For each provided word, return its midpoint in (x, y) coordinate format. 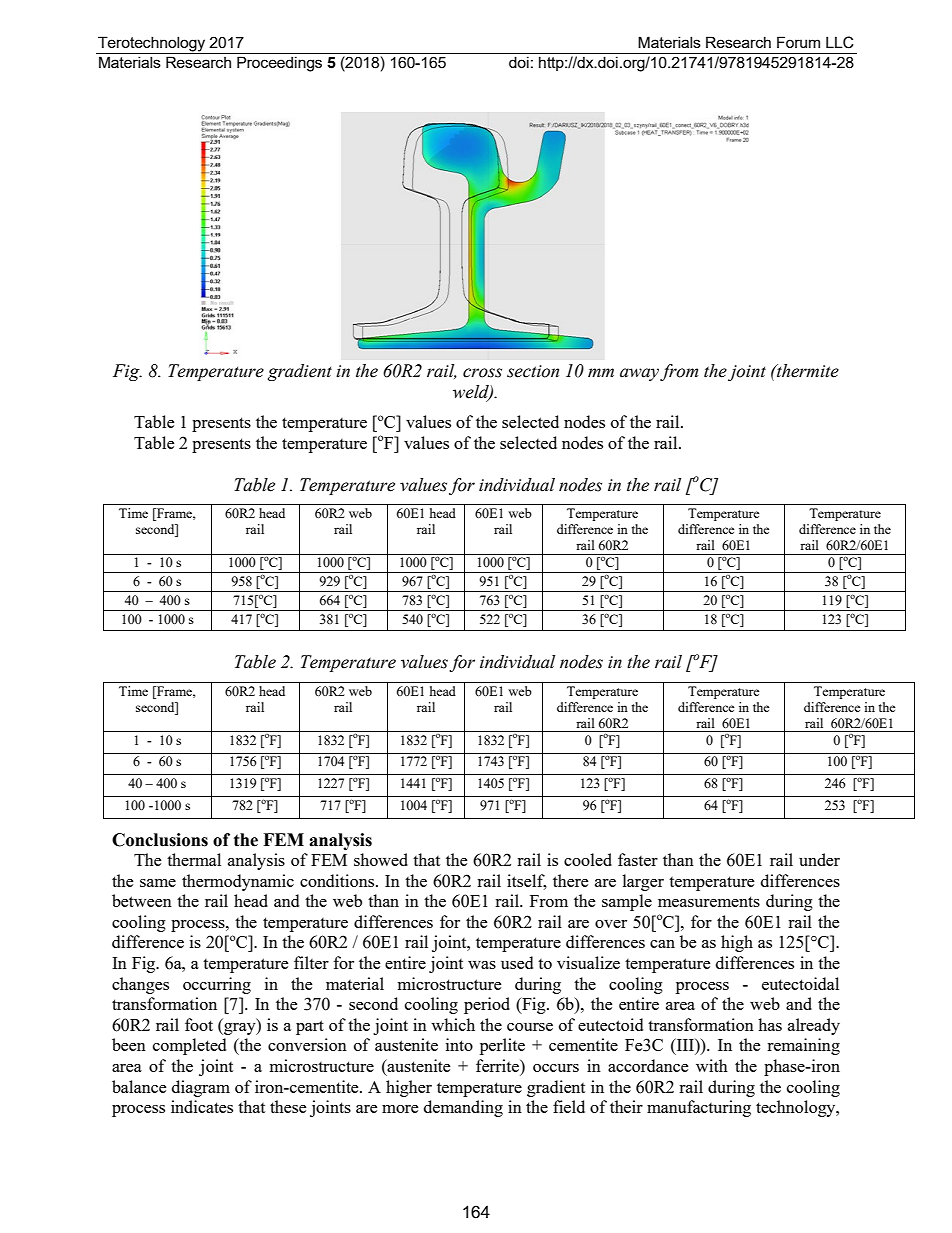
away (639, 374)
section (533, 371)
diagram (201, 1088)
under (819, 859)
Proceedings (279, 64)
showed (381, 859)
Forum (798, 42)
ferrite (498, 1065)
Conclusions (160, 840)
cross (482, 373)
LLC (839, 42)
